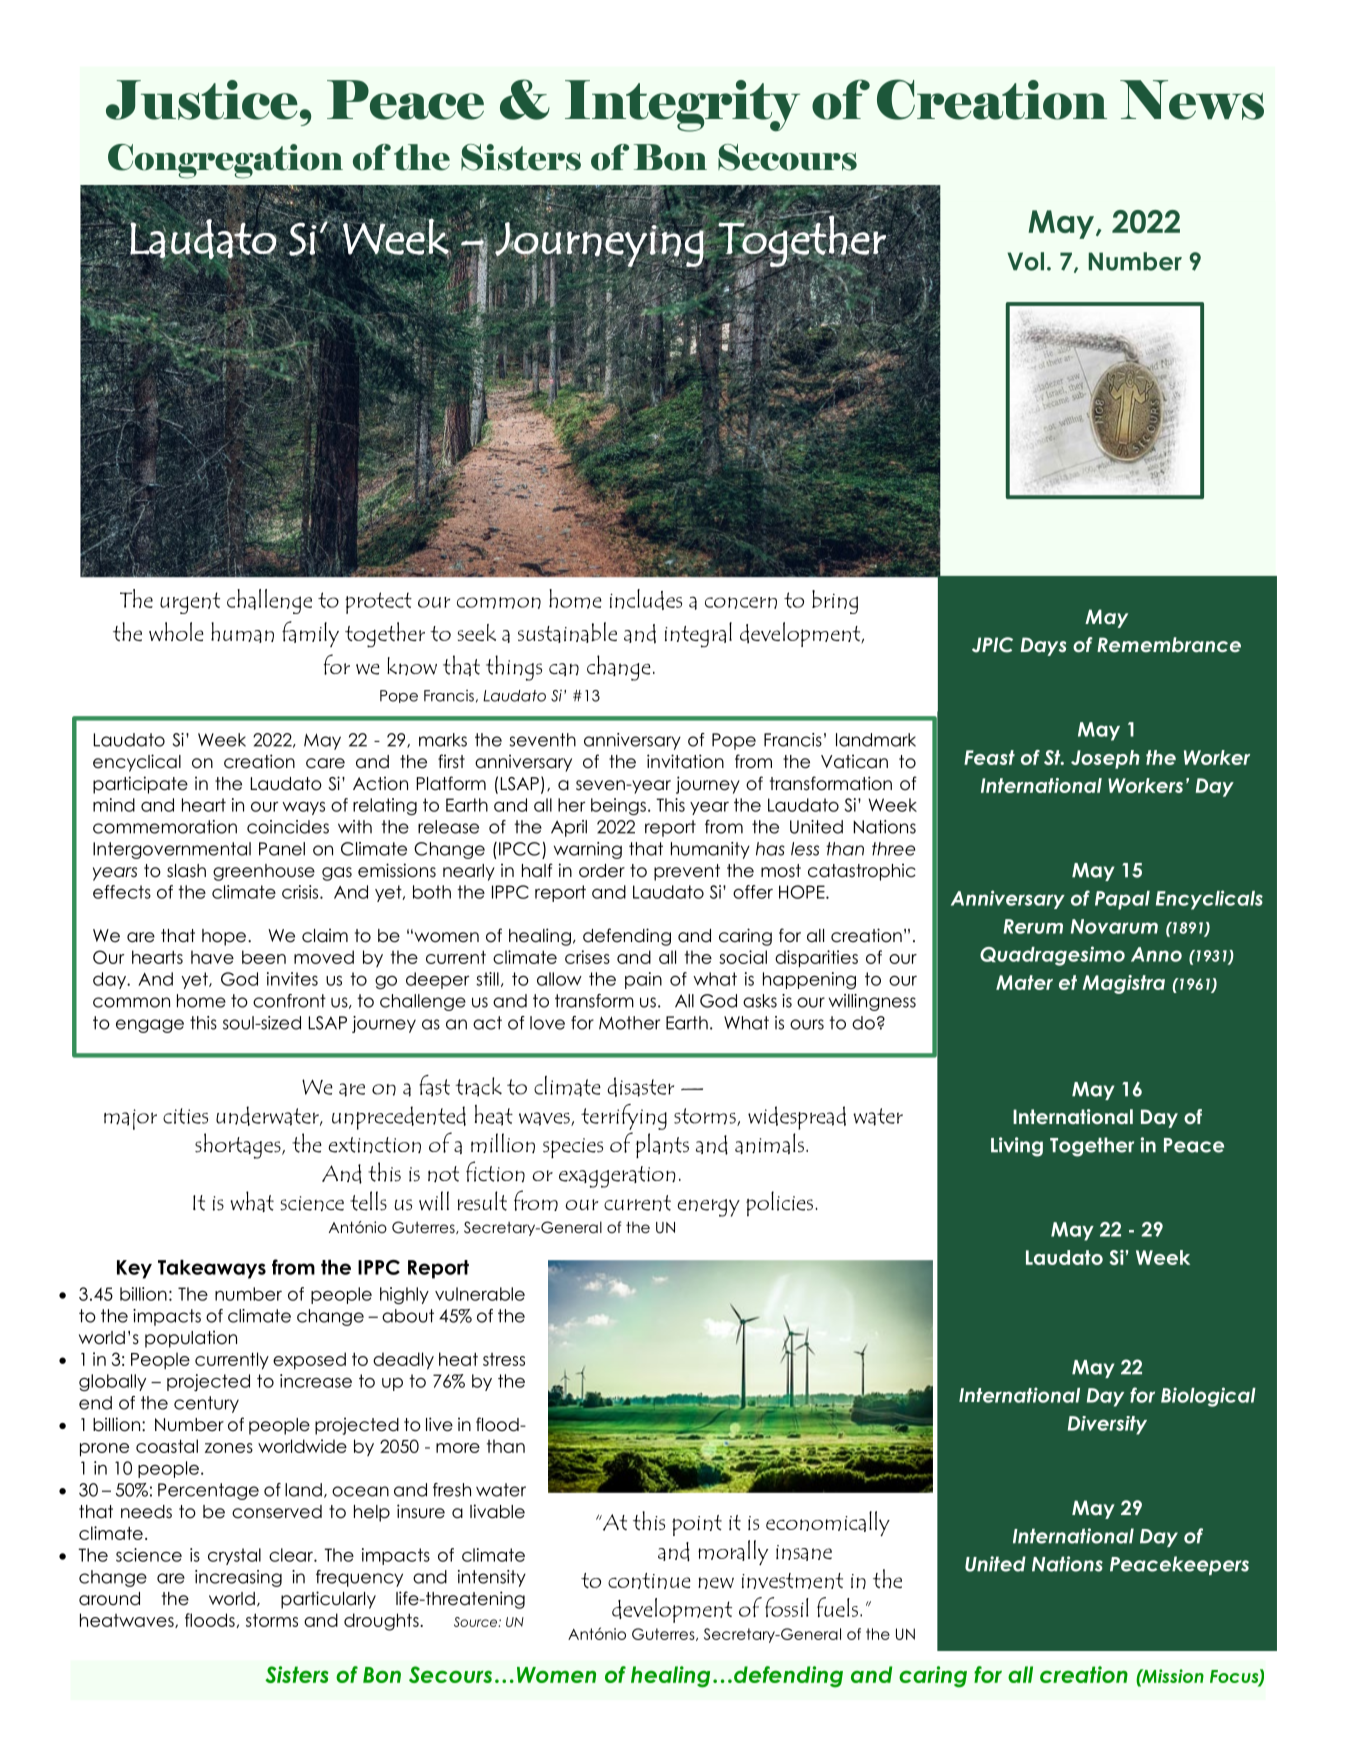 The height and width of the document is (1756, 1357). What do you see at coordinates (1107, 1425) in the document?
I see `Diversity` at bounding box center [1107, 1425].
